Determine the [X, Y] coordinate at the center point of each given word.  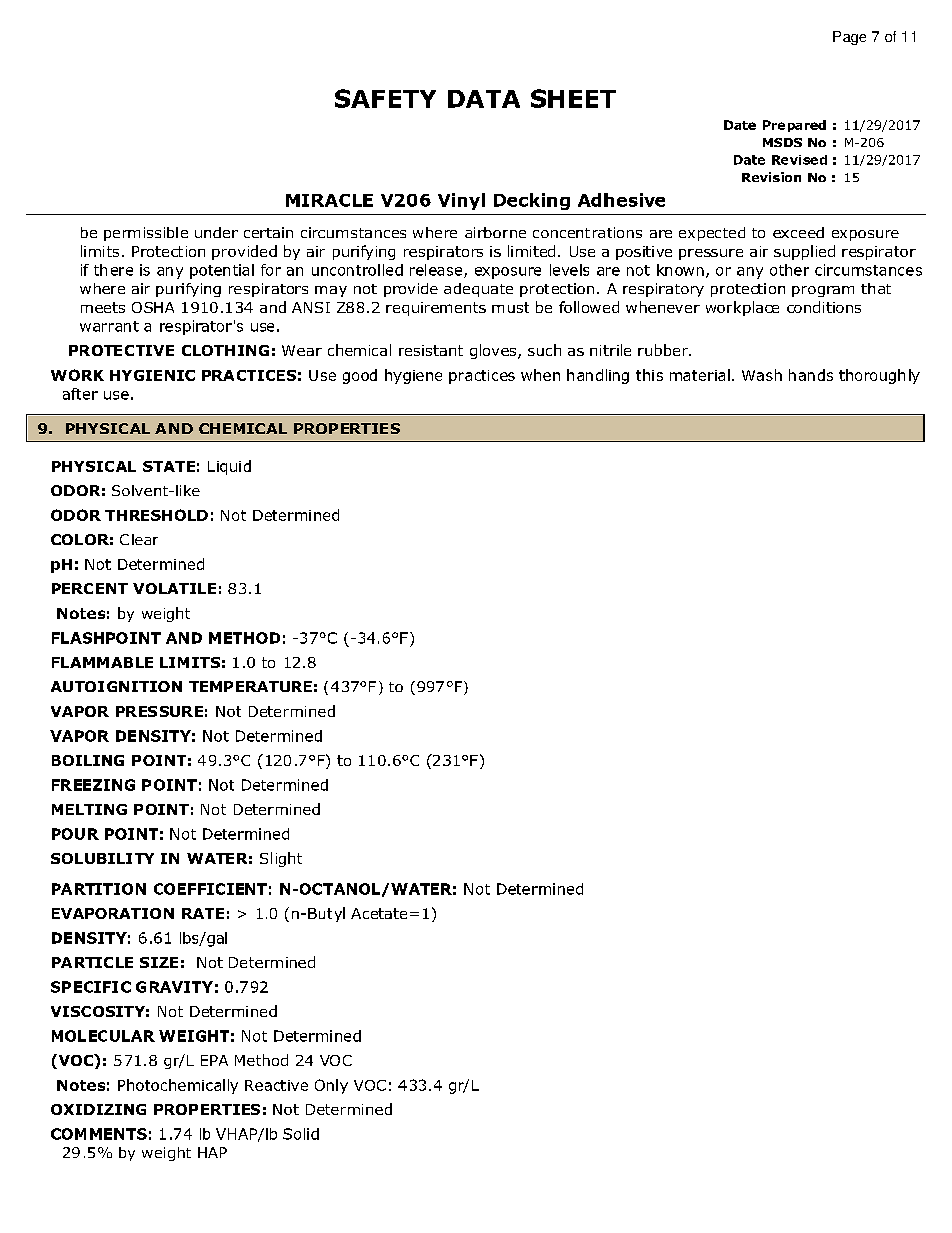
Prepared [794, 126]
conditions [824, 307]
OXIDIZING [98, 1109]
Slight [281, 859]
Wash [762, 375]
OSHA [153, 307]
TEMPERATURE [250, 686]
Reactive [276, 1085]
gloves [493, 351]
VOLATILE [174, 588]
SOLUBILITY [102, 858]
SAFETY [385, 98]
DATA [484, 99]
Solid [301, 1134]
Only [331, 1086]
